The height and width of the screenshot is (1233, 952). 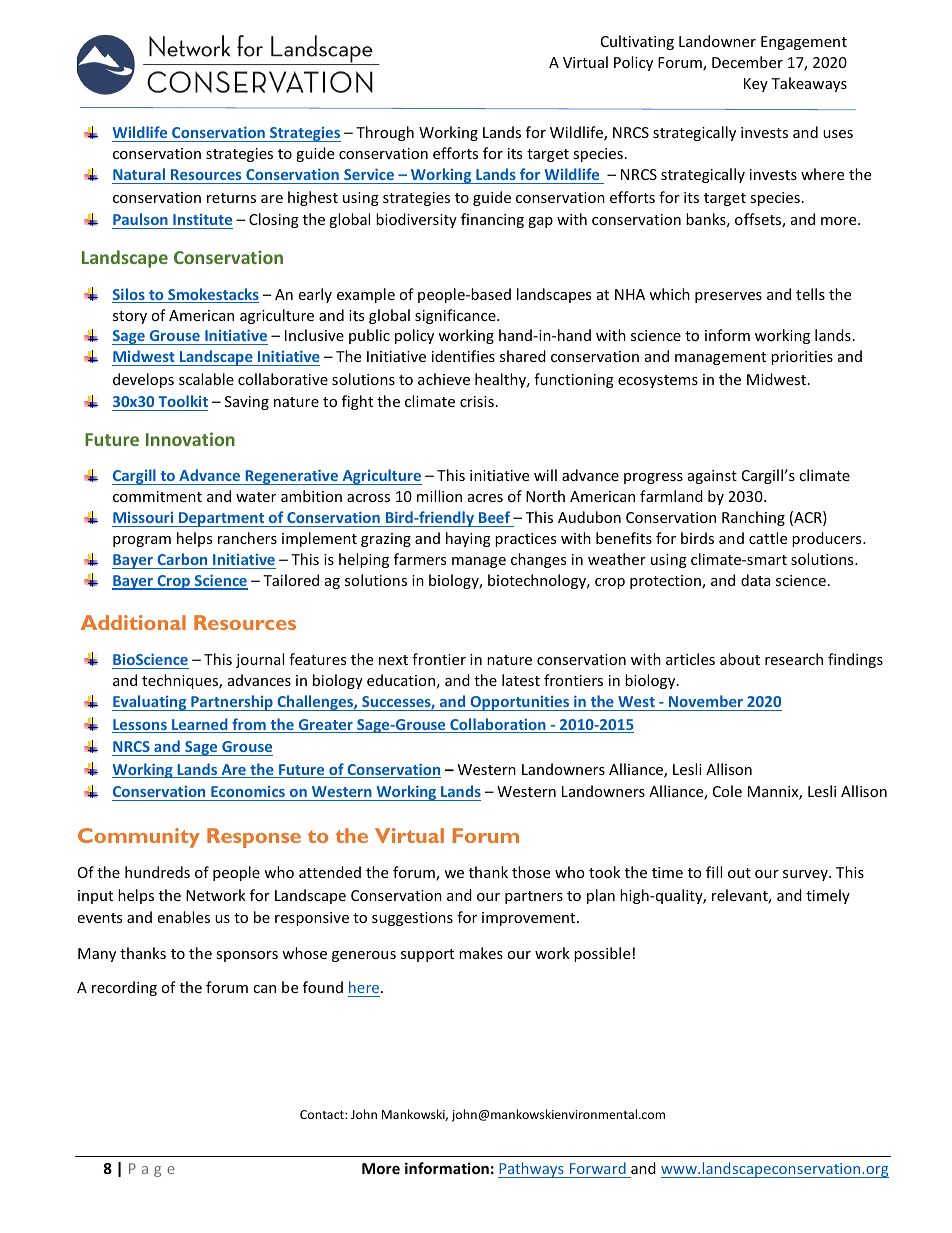 What do you see at coordinates (802, 358) in the screenshot?
I see `priorities` at bounding box center [802, 358].
